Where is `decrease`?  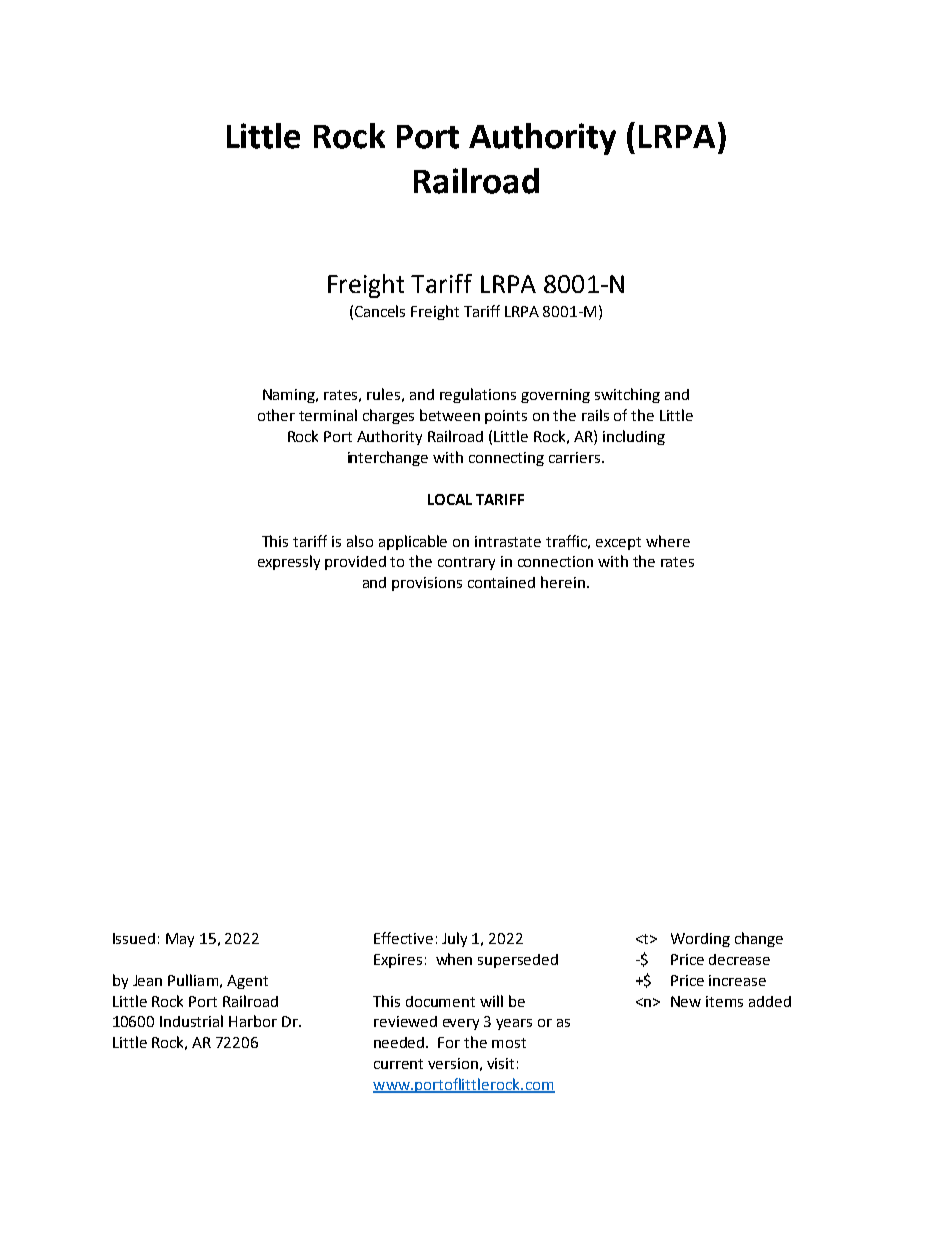
decrease is located at coordinates (739, 959).
